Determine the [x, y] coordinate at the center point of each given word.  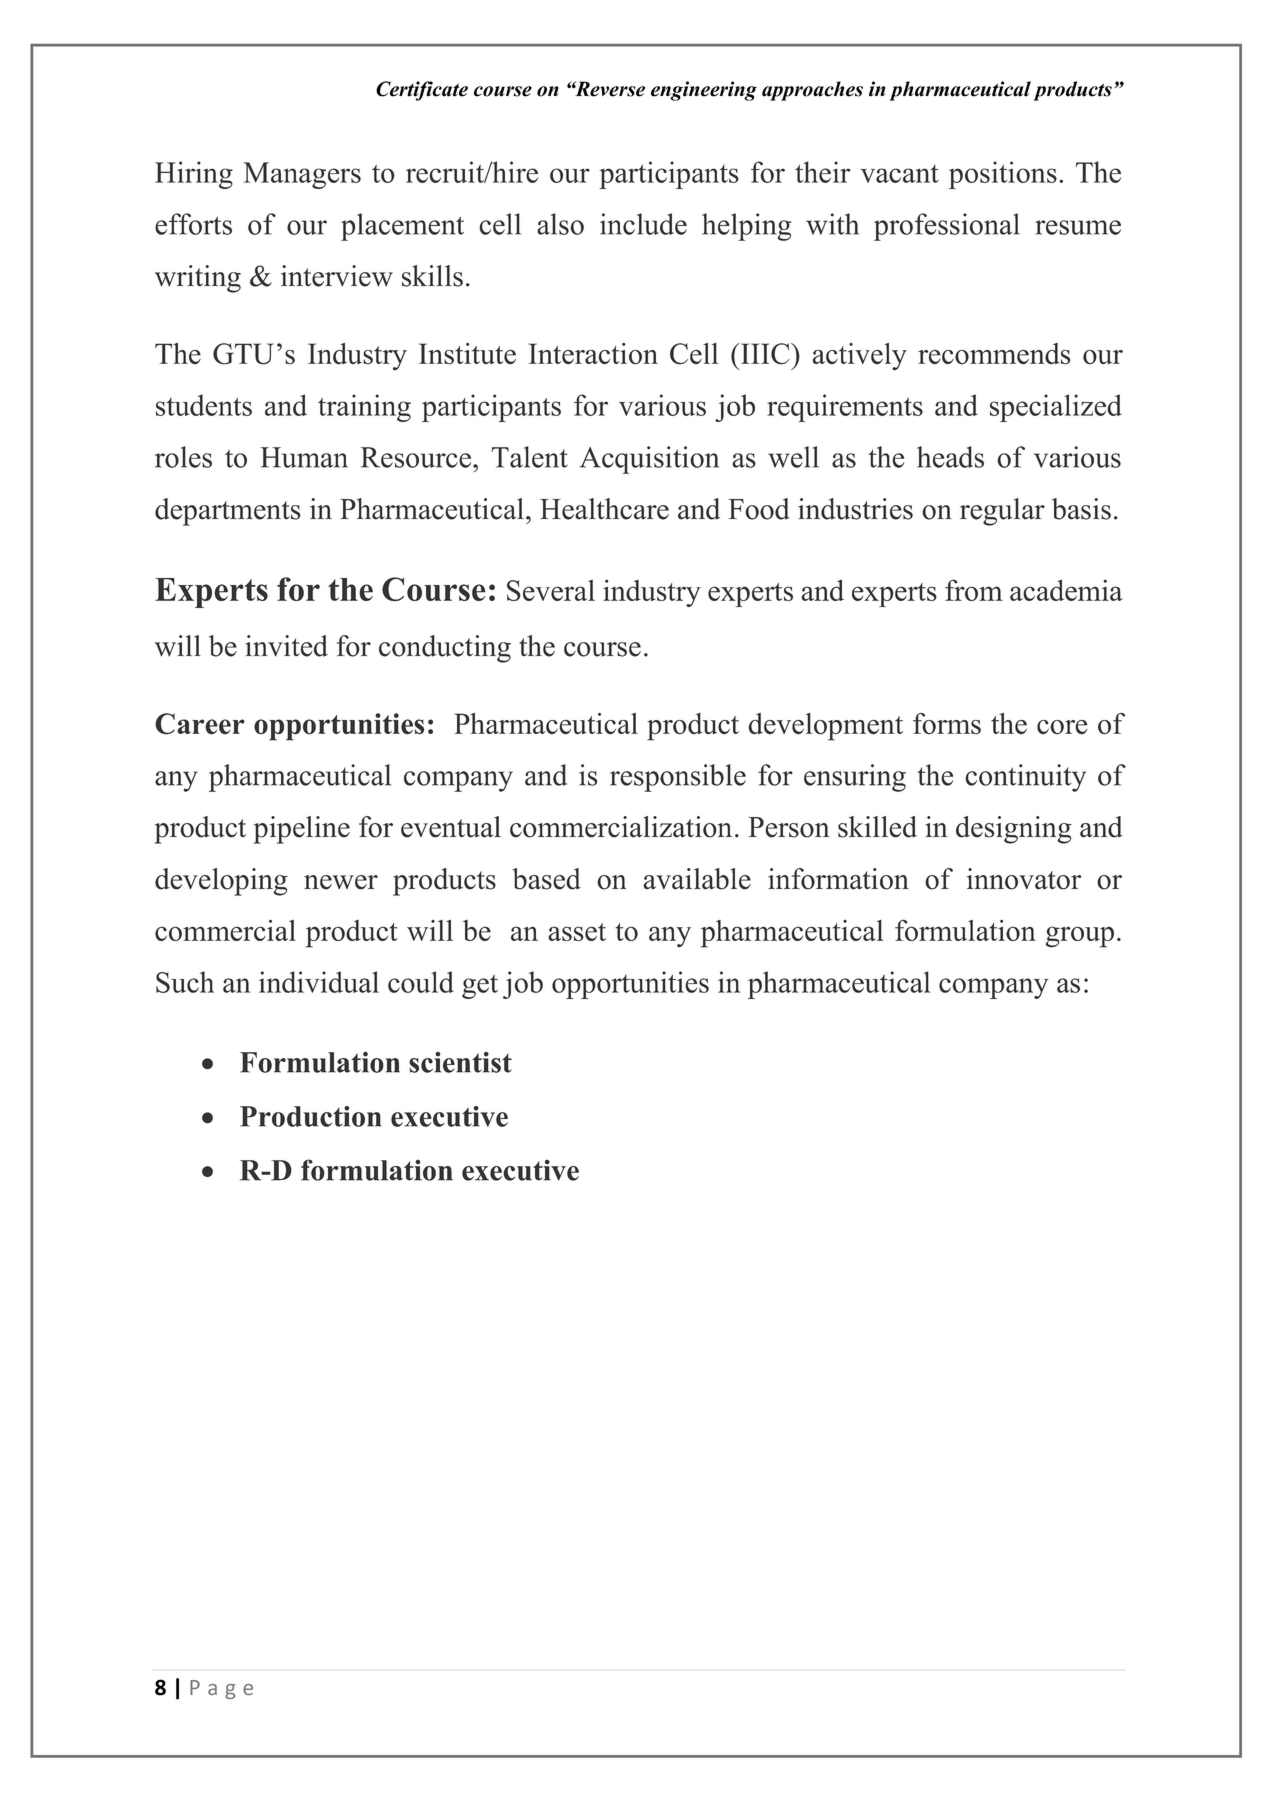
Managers [302, 175]
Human [304, 457]
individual [319, 982]
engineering [704, 91]
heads [950, 457]
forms [947, 724]
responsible [678, 778]
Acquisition [649, 460]
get [480, 987]
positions [1003, 175]
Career [200, 724]
